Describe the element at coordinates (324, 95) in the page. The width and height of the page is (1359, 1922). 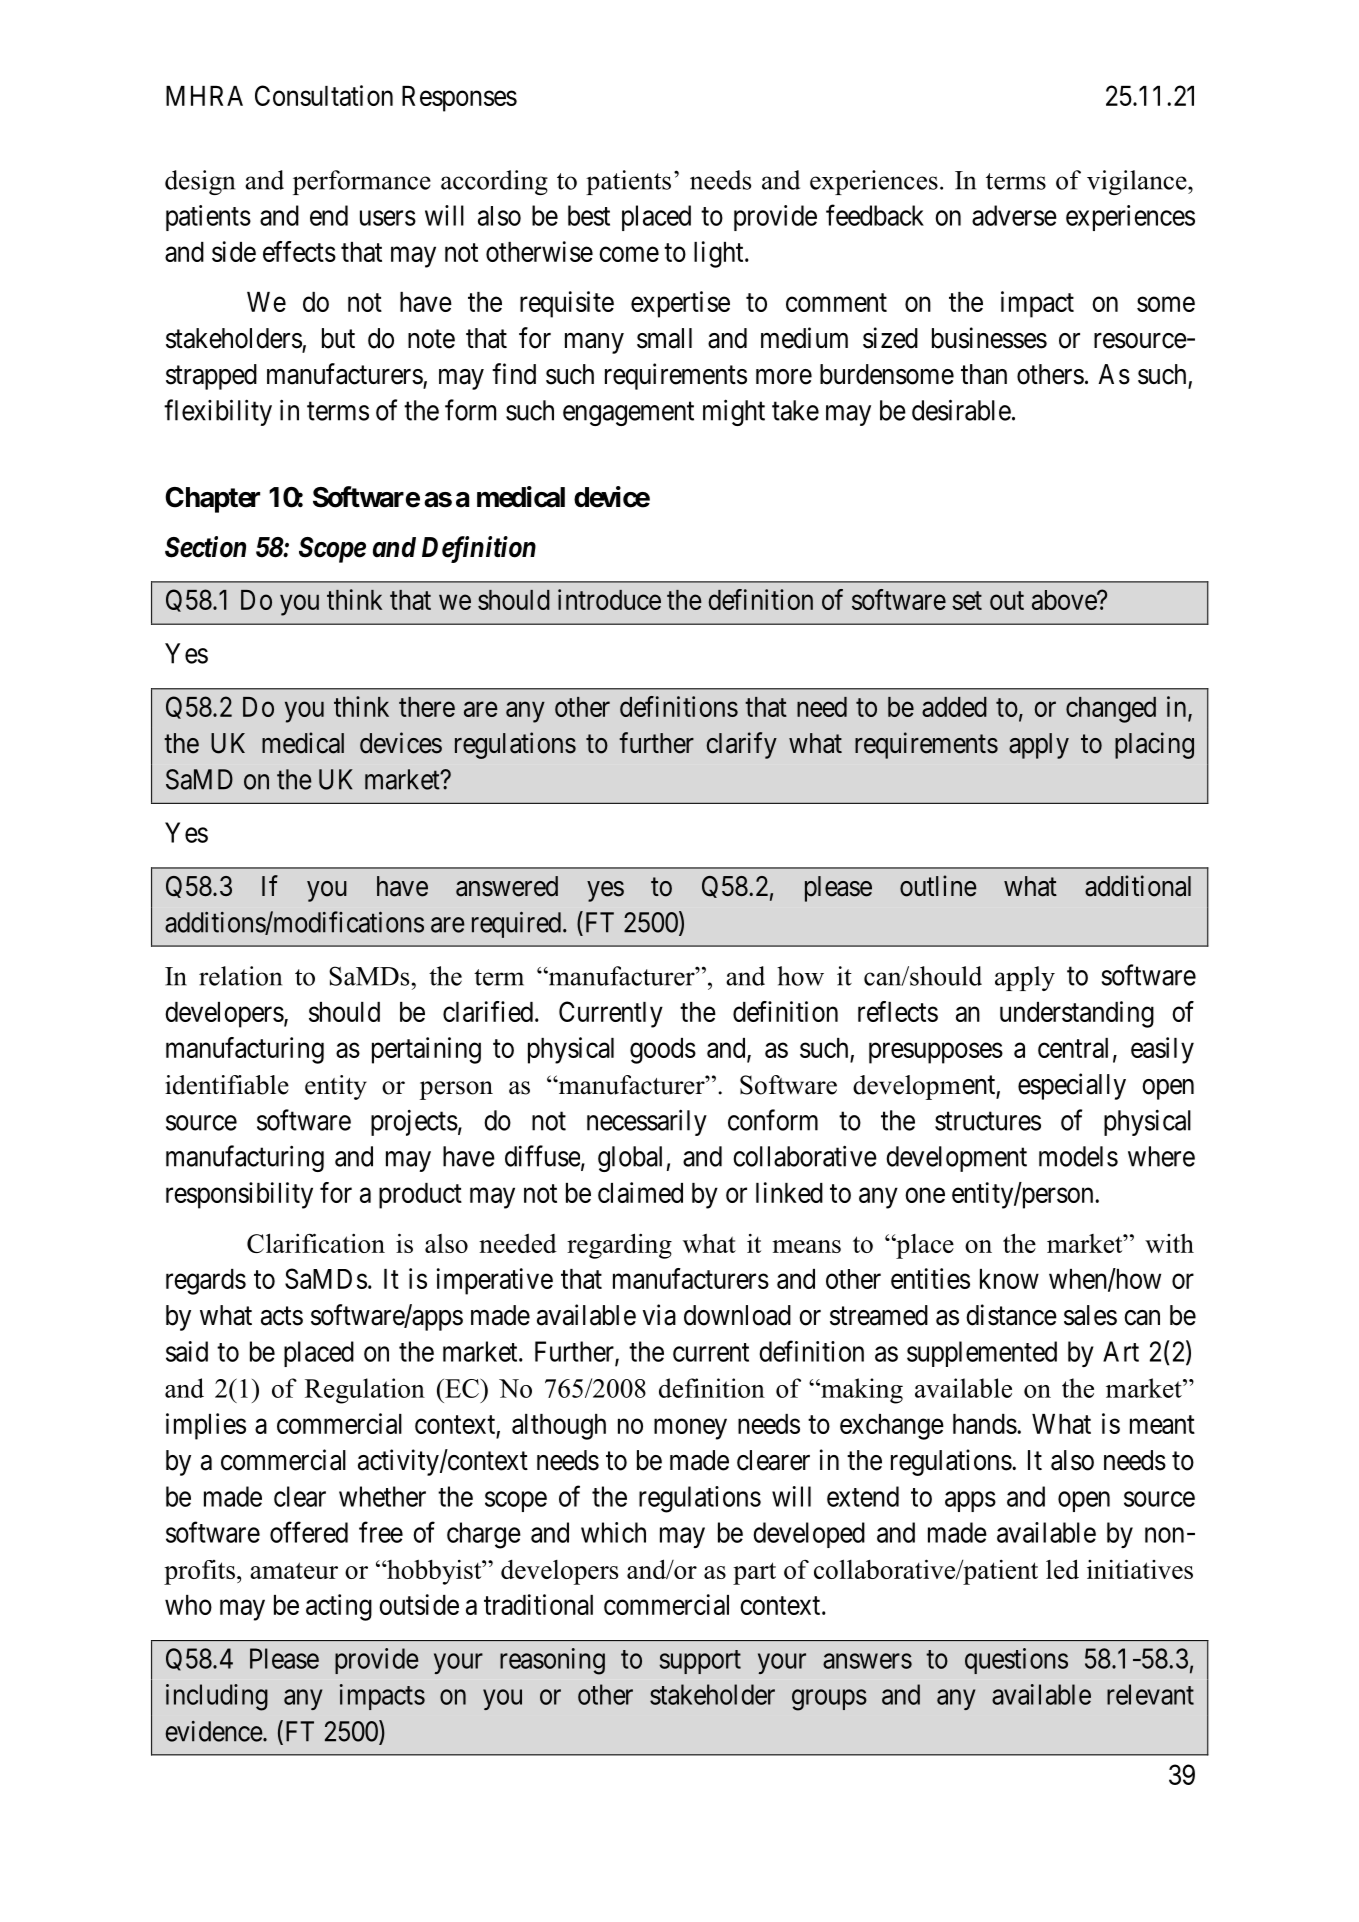
I see `Consultation` at that location.
